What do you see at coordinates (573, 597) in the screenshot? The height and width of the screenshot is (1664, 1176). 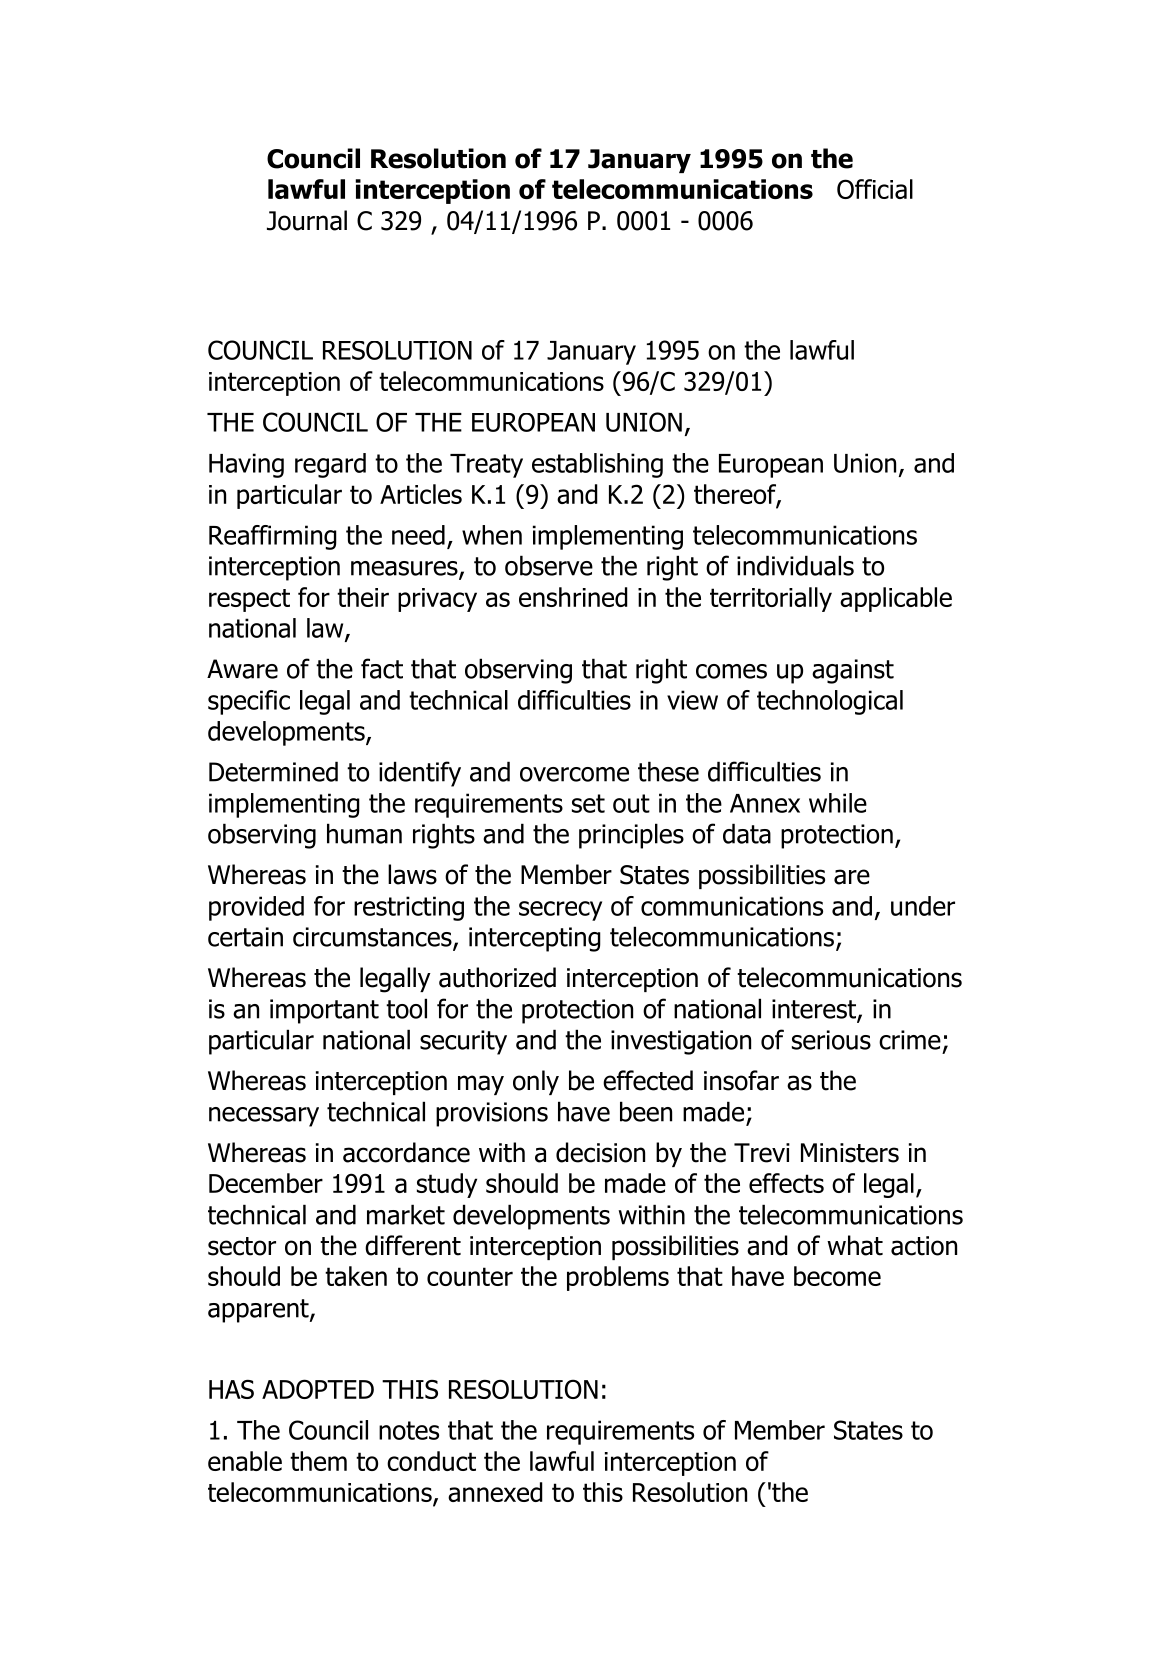 I see `enshrined` at bounding box center [573, 597].
